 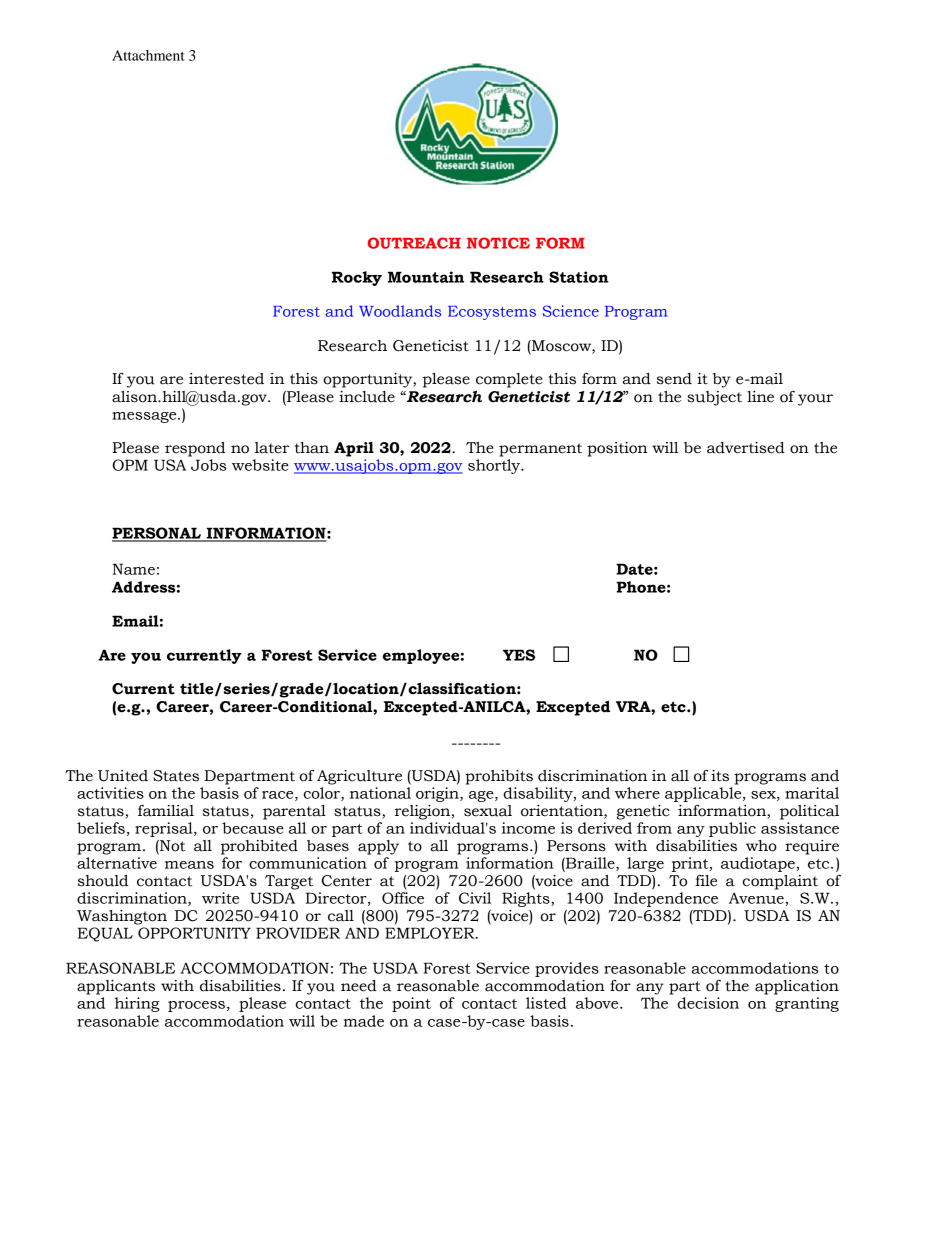 What do you see at coordinates (495, 466) in the screenshot?
I see `shortly` at bounding box center [495, 466].
